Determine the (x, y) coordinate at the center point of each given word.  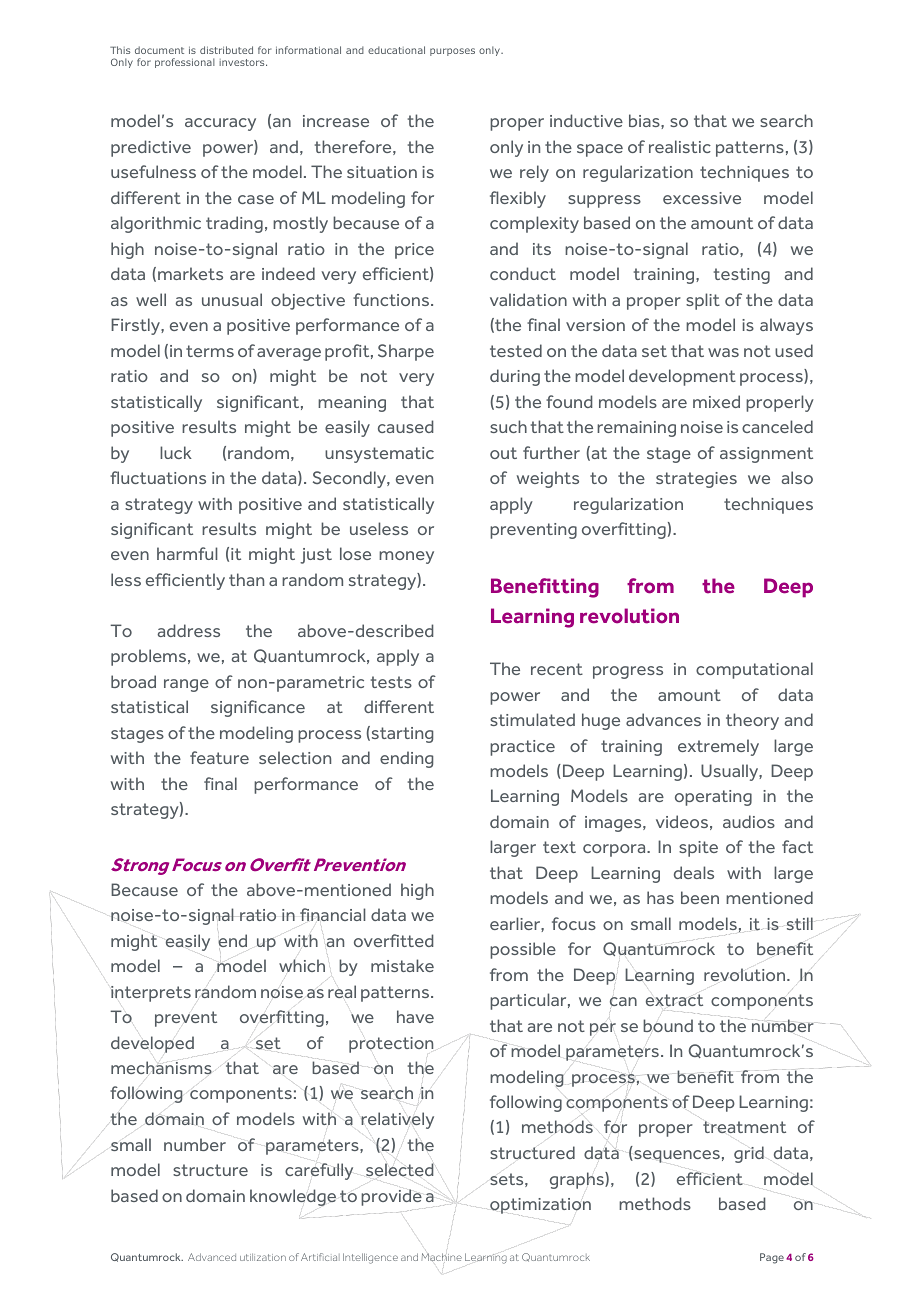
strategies (696, 480)
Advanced (212, 1257)
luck (176, 452)
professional (185, 63)
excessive (702, 198)
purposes (452, 52)
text (559, 847)
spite (698, 849)
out (503, 453)
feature (219, 757)
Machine (441, 1258)
